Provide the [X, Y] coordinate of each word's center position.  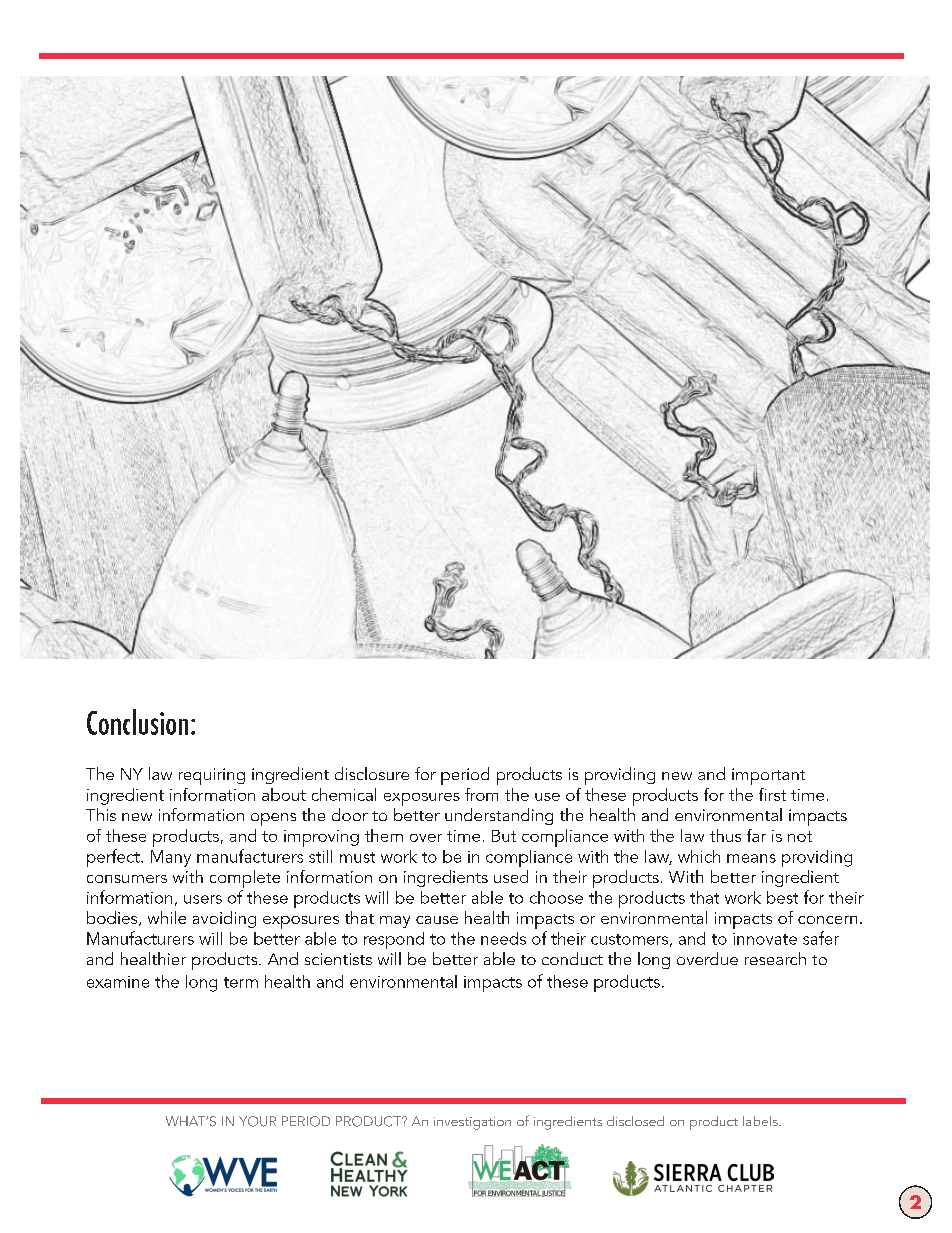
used [511, 876]
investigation [472, 1123]
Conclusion [137, 722]
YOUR [257, 1121]
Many [171, 858]
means [751, 858]
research [775, 958]
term [241, 982]
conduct [572, 958]
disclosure [372, 773]
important [768, 776]
